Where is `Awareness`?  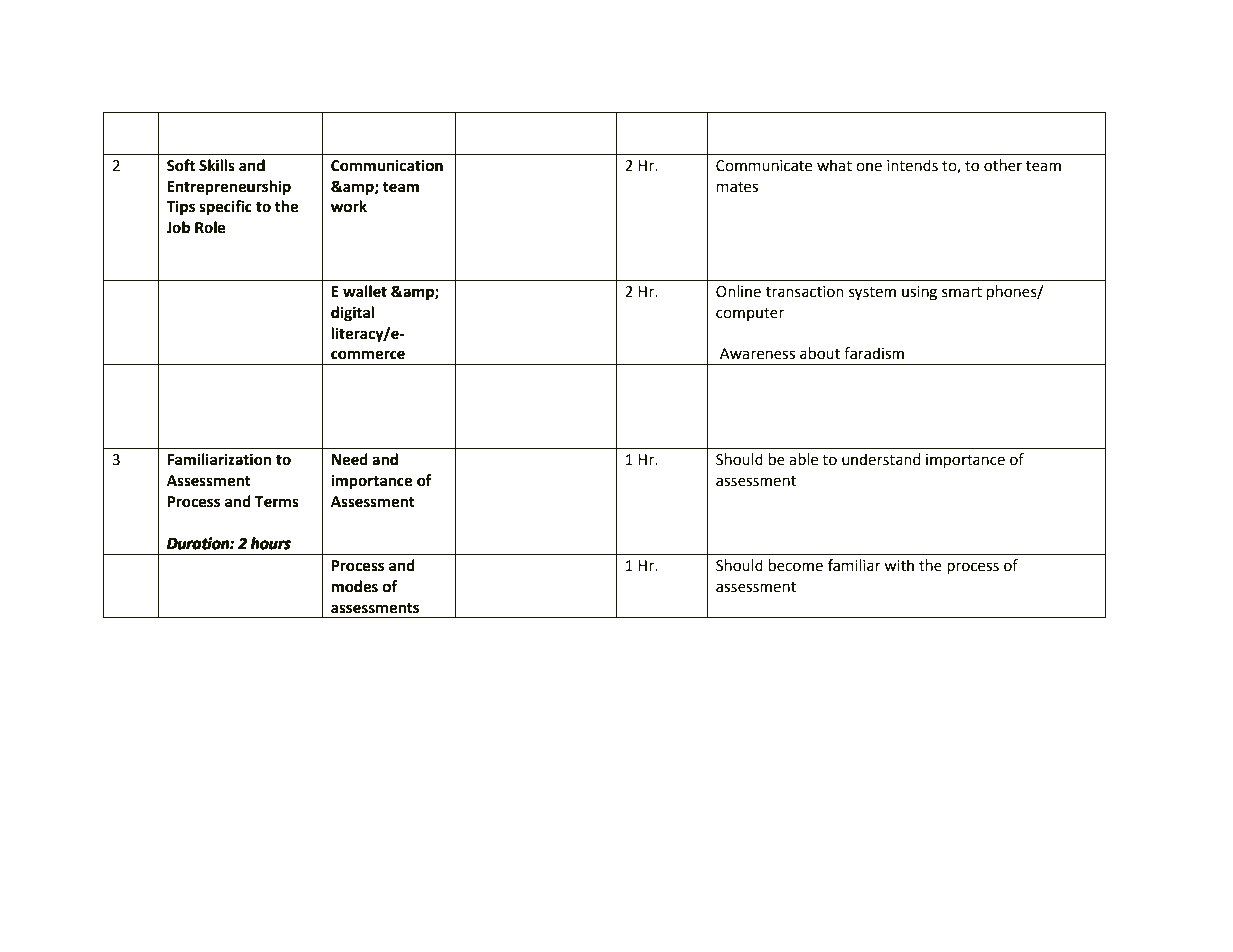 Awareness is located at coordinates (757, 354).
